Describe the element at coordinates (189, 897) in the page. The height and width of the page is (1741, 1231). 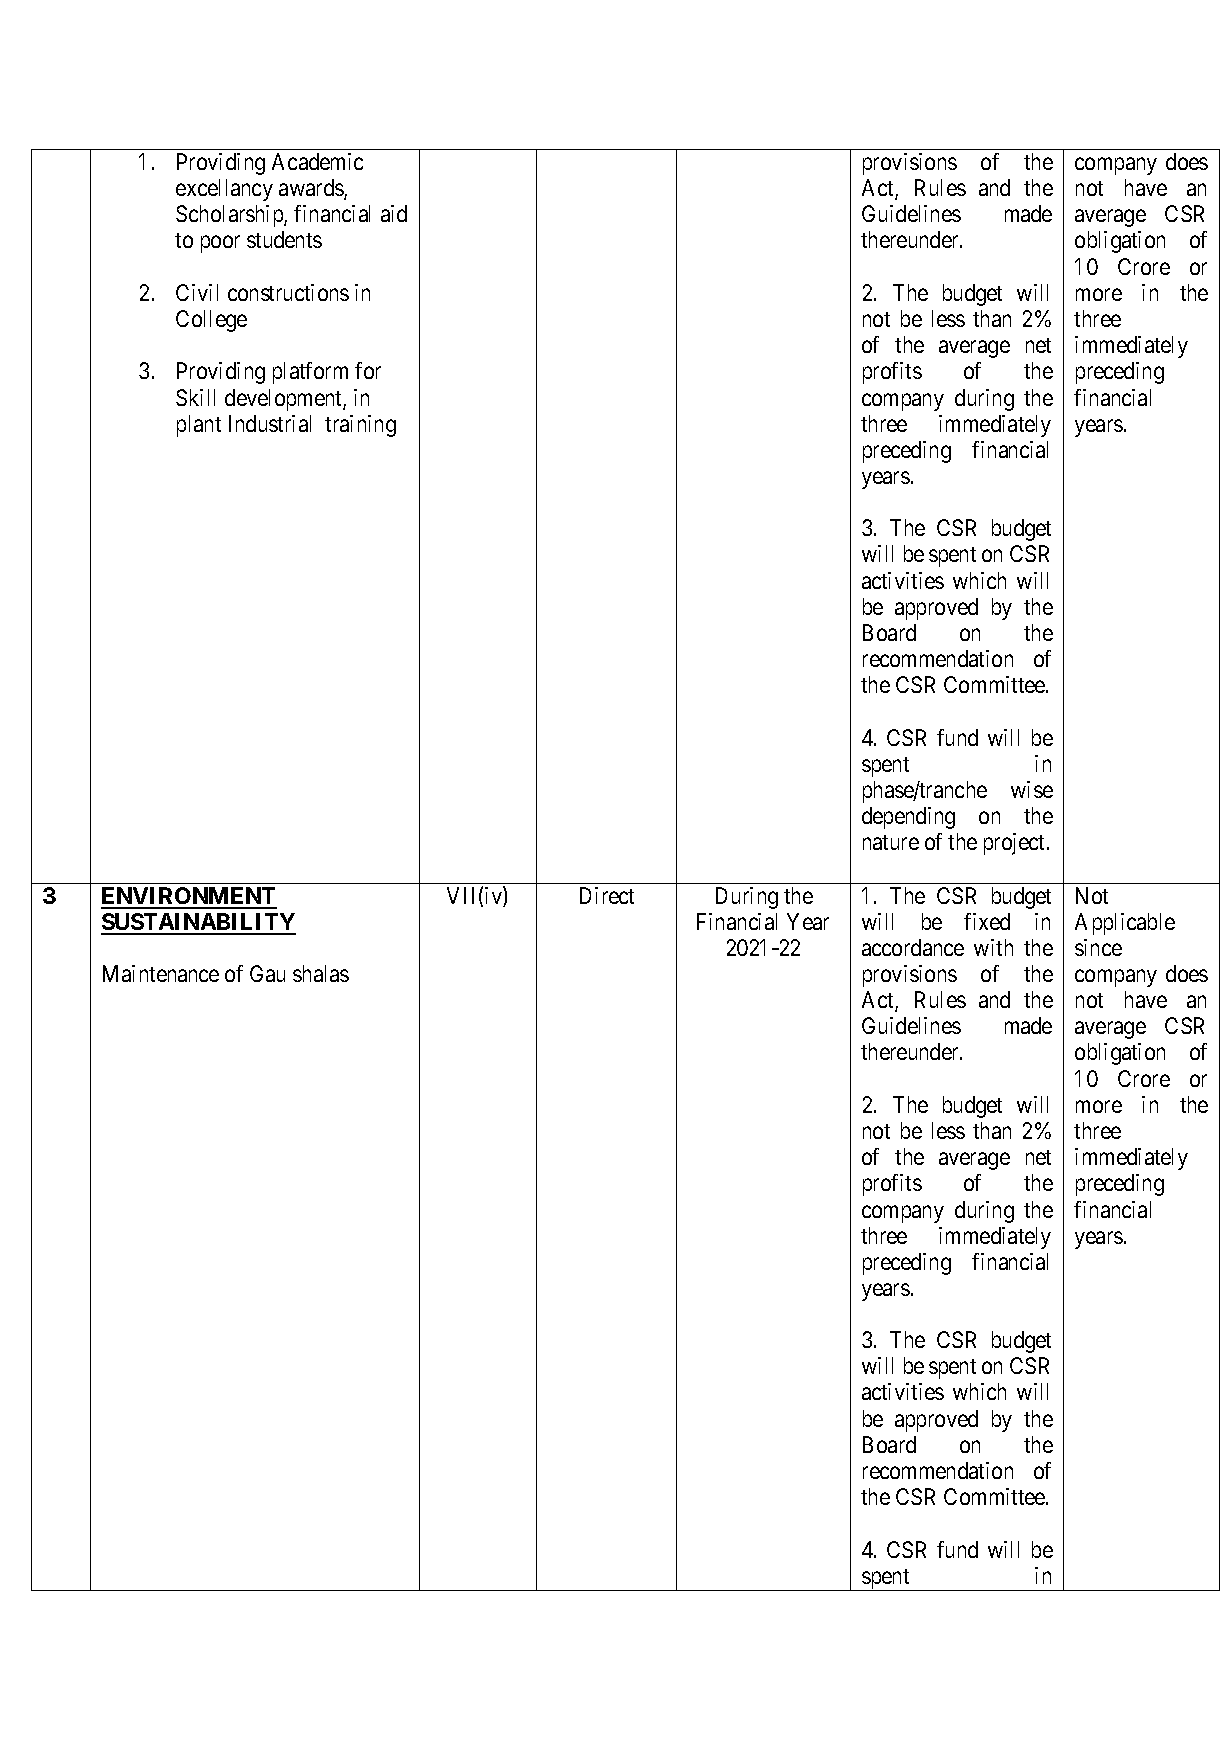
I see `ENVIRONMENT` at that location.
